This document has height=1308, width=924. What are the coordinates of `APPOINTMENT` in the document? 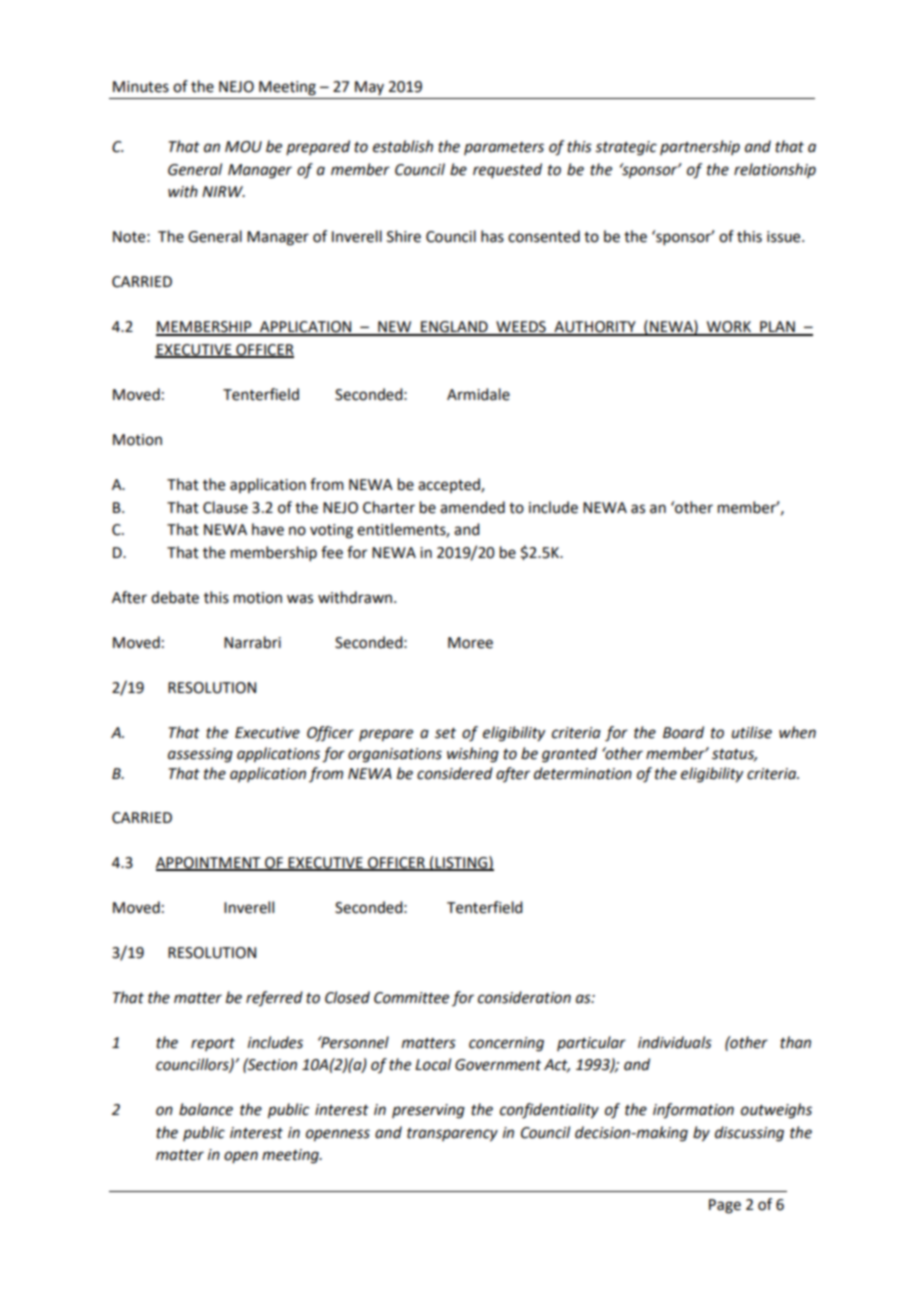 It's located at (209, 863).
